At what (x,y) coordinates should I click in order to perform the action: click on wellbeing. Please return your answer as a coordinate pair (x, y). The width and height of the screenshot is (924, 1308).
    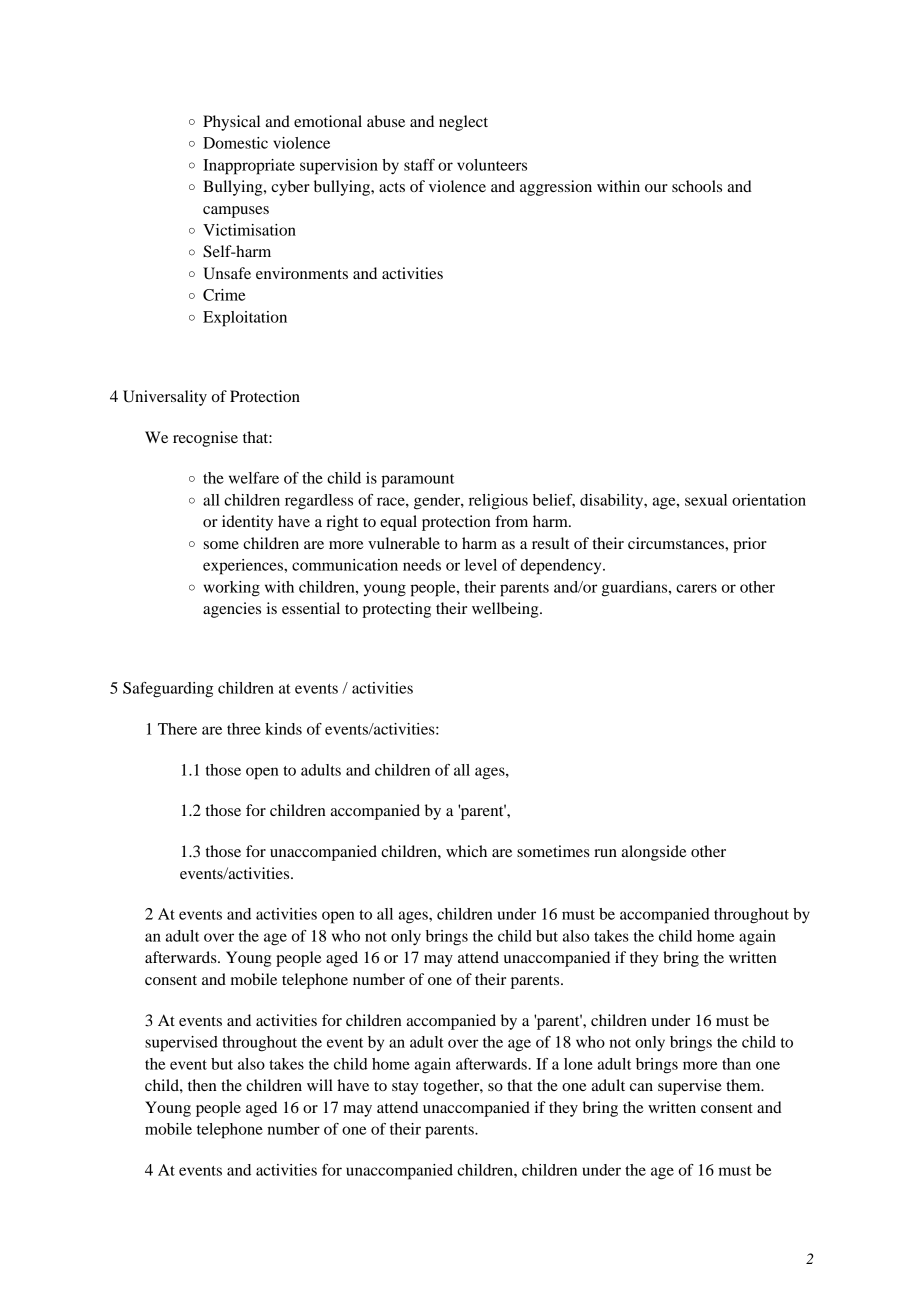
    Looking at the image, I should click on (506, 610).
